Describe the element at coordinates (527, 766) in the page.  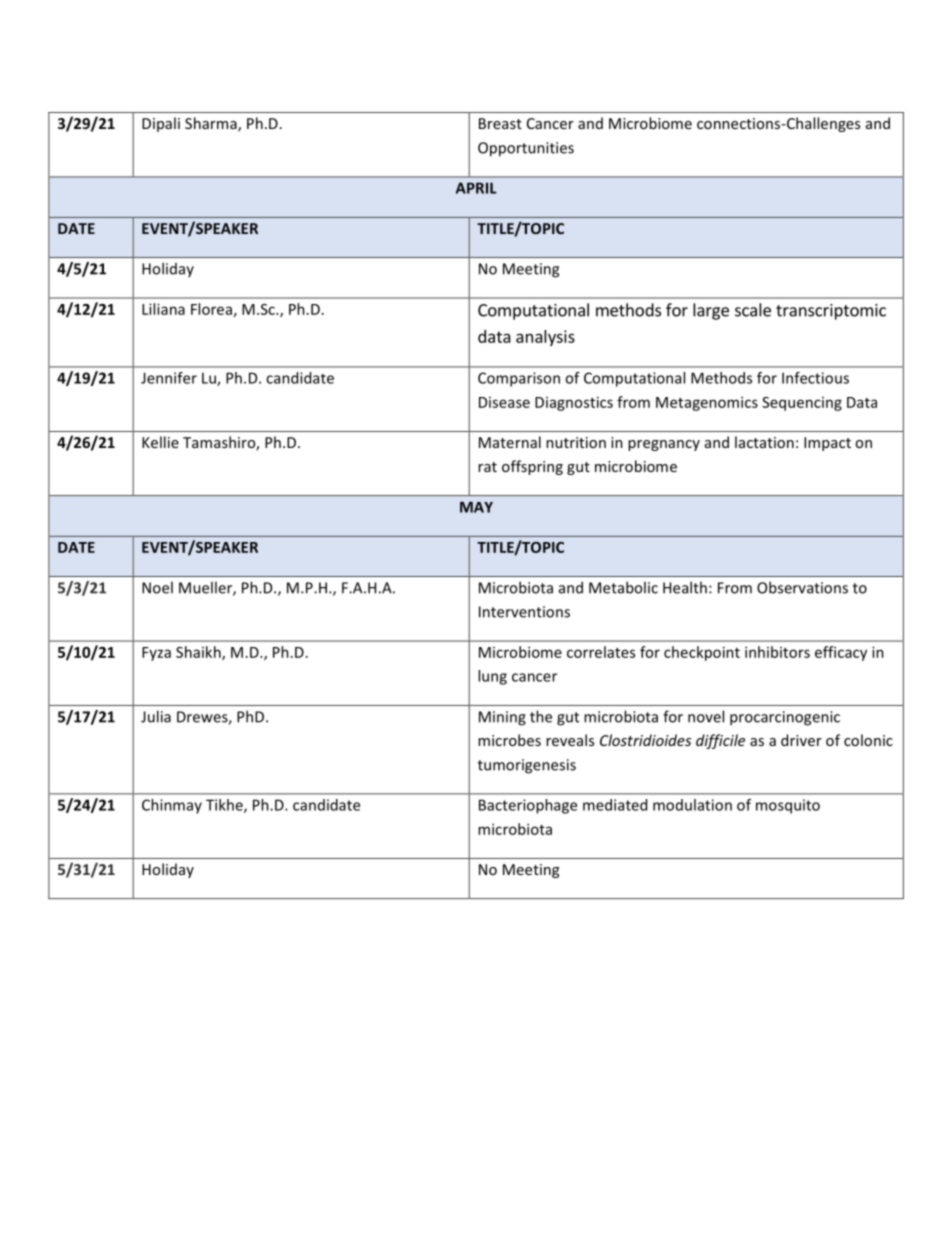
I see `tumorigenesis` at that location.
